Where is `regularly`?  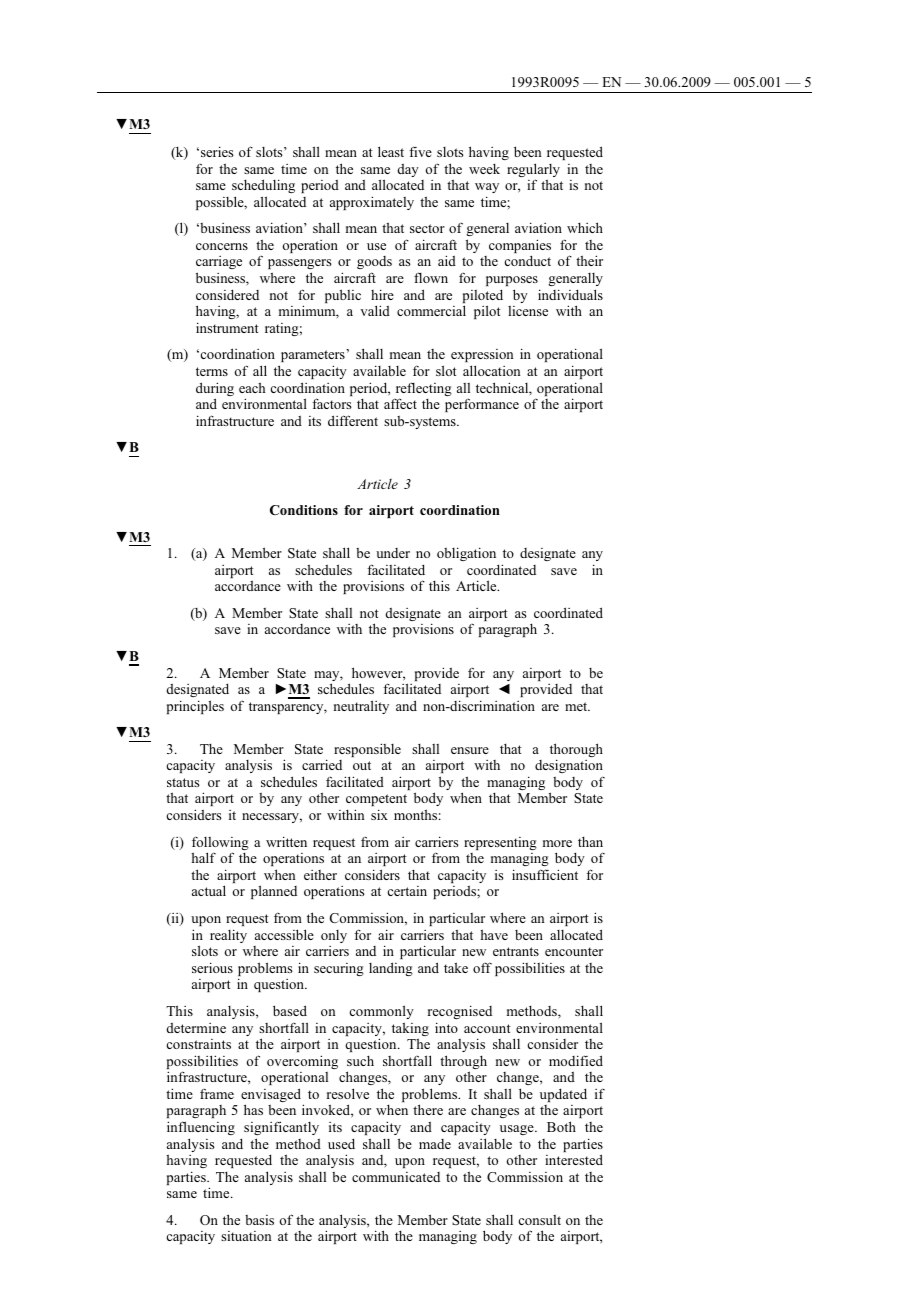 regularly is located at coordinates (533, 171).
